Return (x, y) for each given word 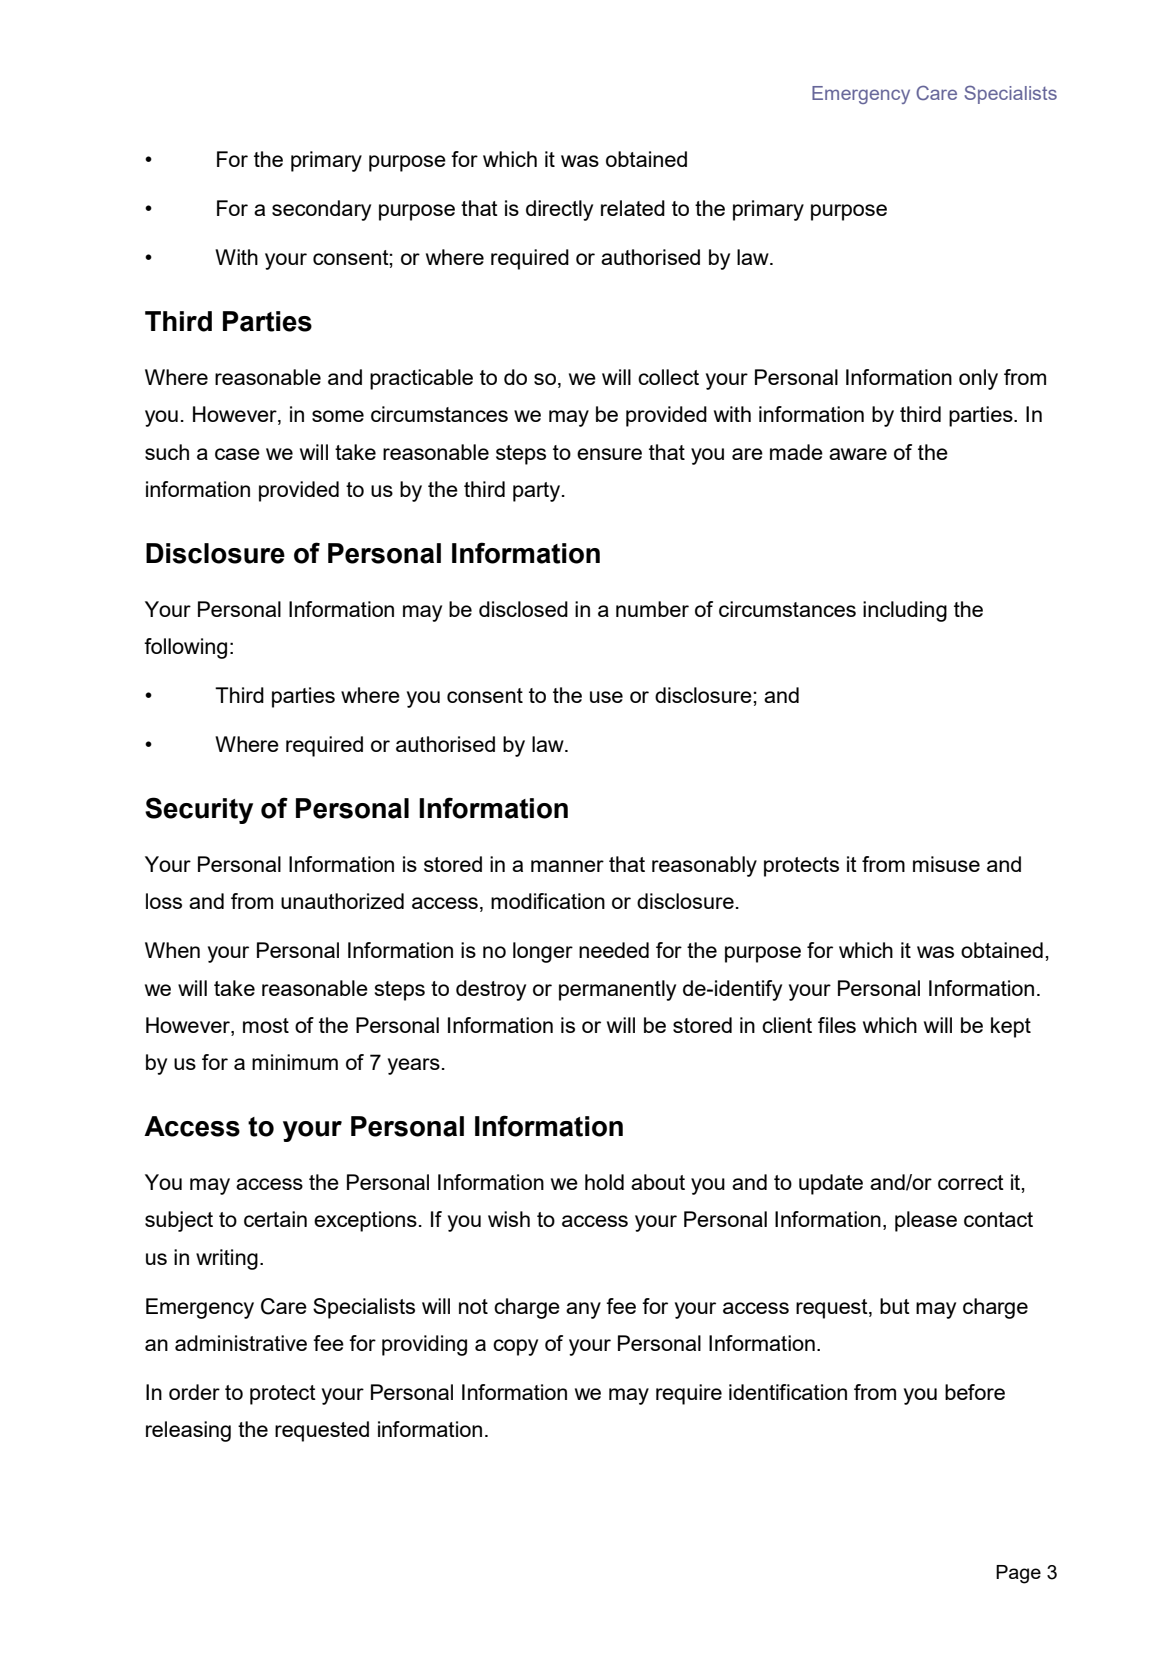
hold (604, 1182)
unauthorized (342, 901)
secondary (321, 210)
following (185, 648)
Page (1018, 1574)
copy (515, 1347)
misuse (946, 864)
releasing (188, 1431)
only (978, 379)
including (905, 611)
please (926, 1221)
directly (559, 210)
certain (275, 1219)
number (652, 609)
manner (567, 866)
